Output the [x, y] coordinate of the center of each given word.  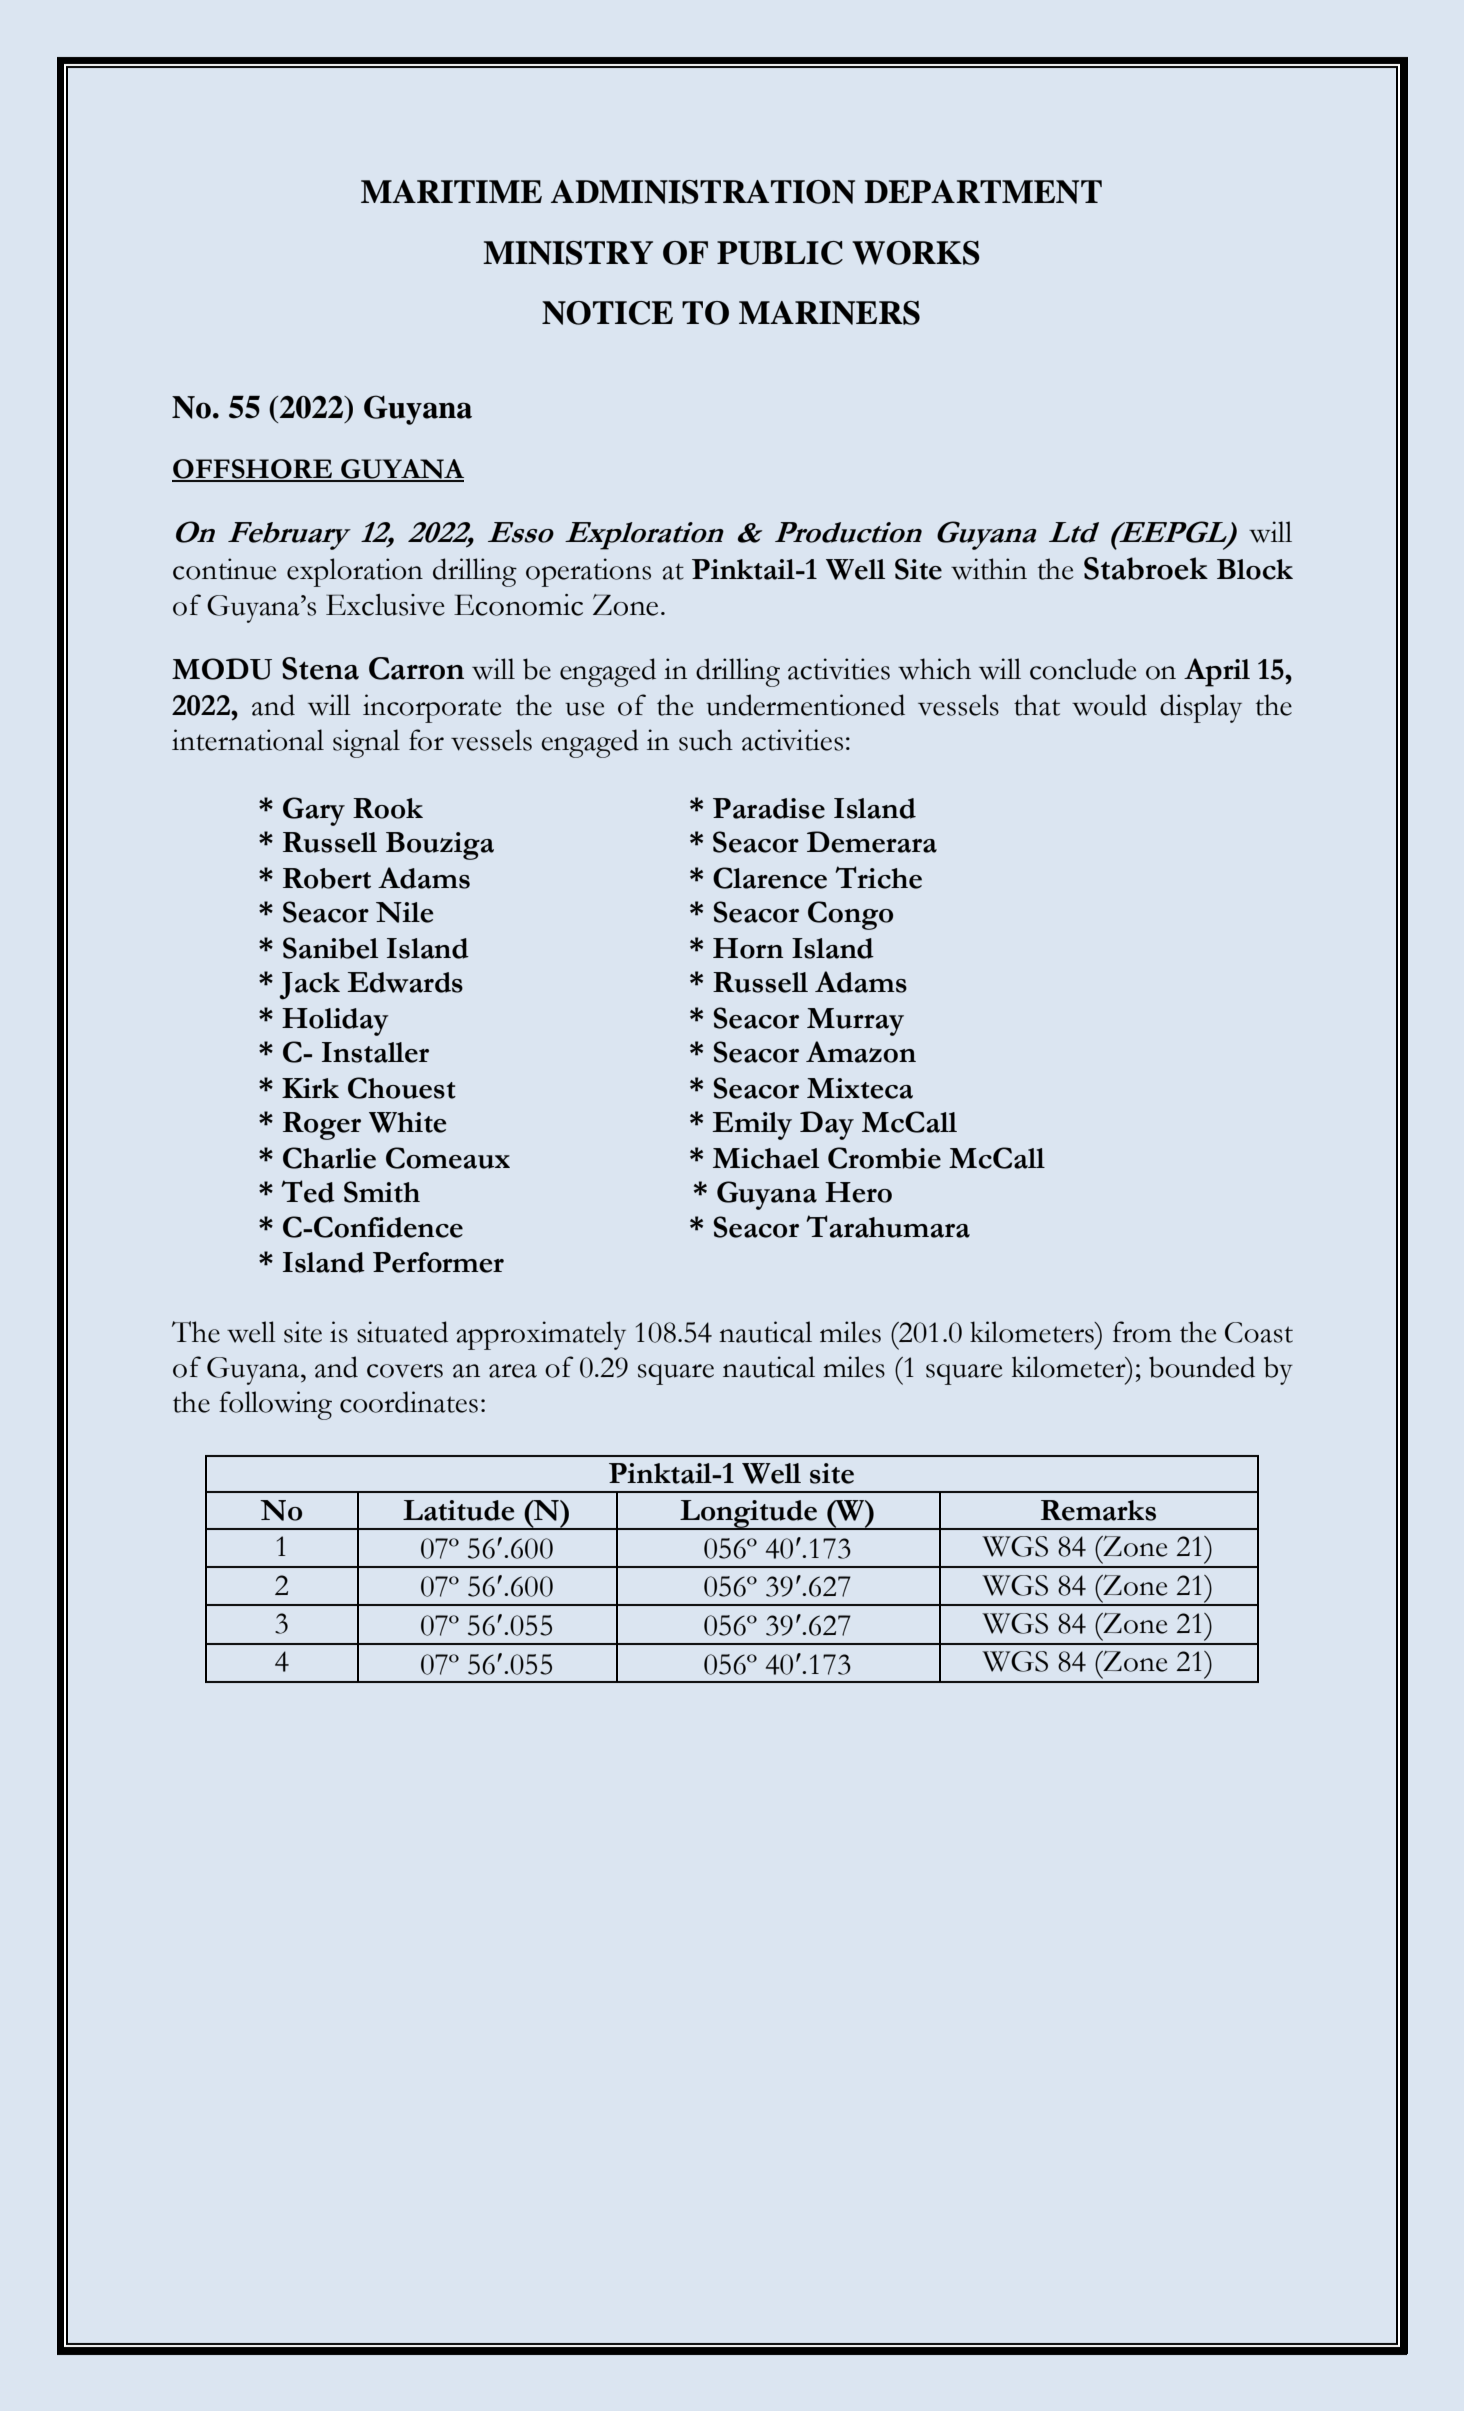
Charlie [329, 1158]
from [1142, 1332]
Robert [327, 878]
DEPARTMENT [983, 192]
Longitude [748, 1515]
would [1109, 705]
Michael [766, 1158]
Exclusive [385, 605]
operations [588, 572]
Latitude [459, 1510]
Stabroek [1146, 568]
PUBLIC [780, 253]
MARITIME [451, 191]
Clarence [770, 878]
